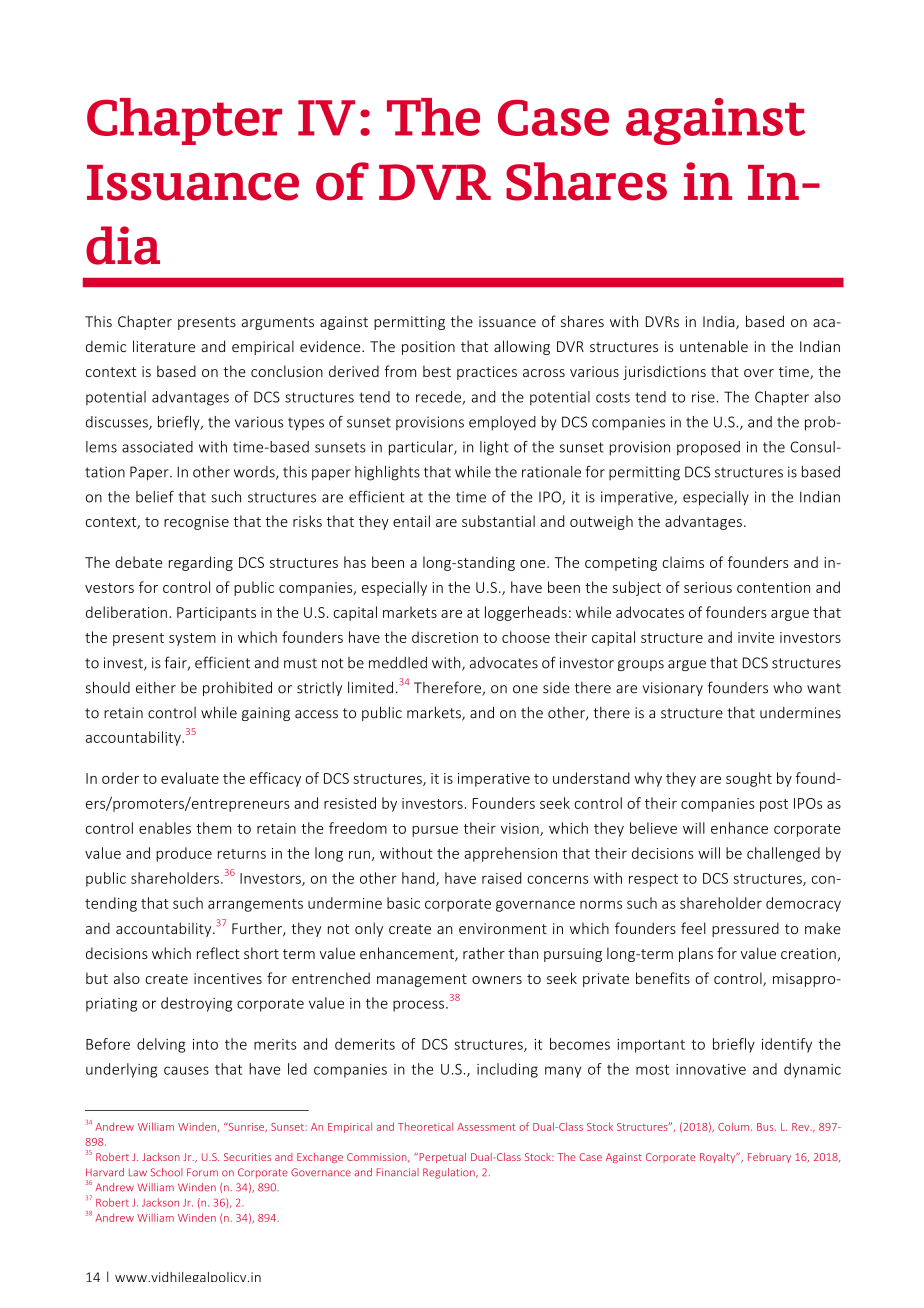  Describe the element at coordinates (756, 637) in the page. I see `invite` at that location.
